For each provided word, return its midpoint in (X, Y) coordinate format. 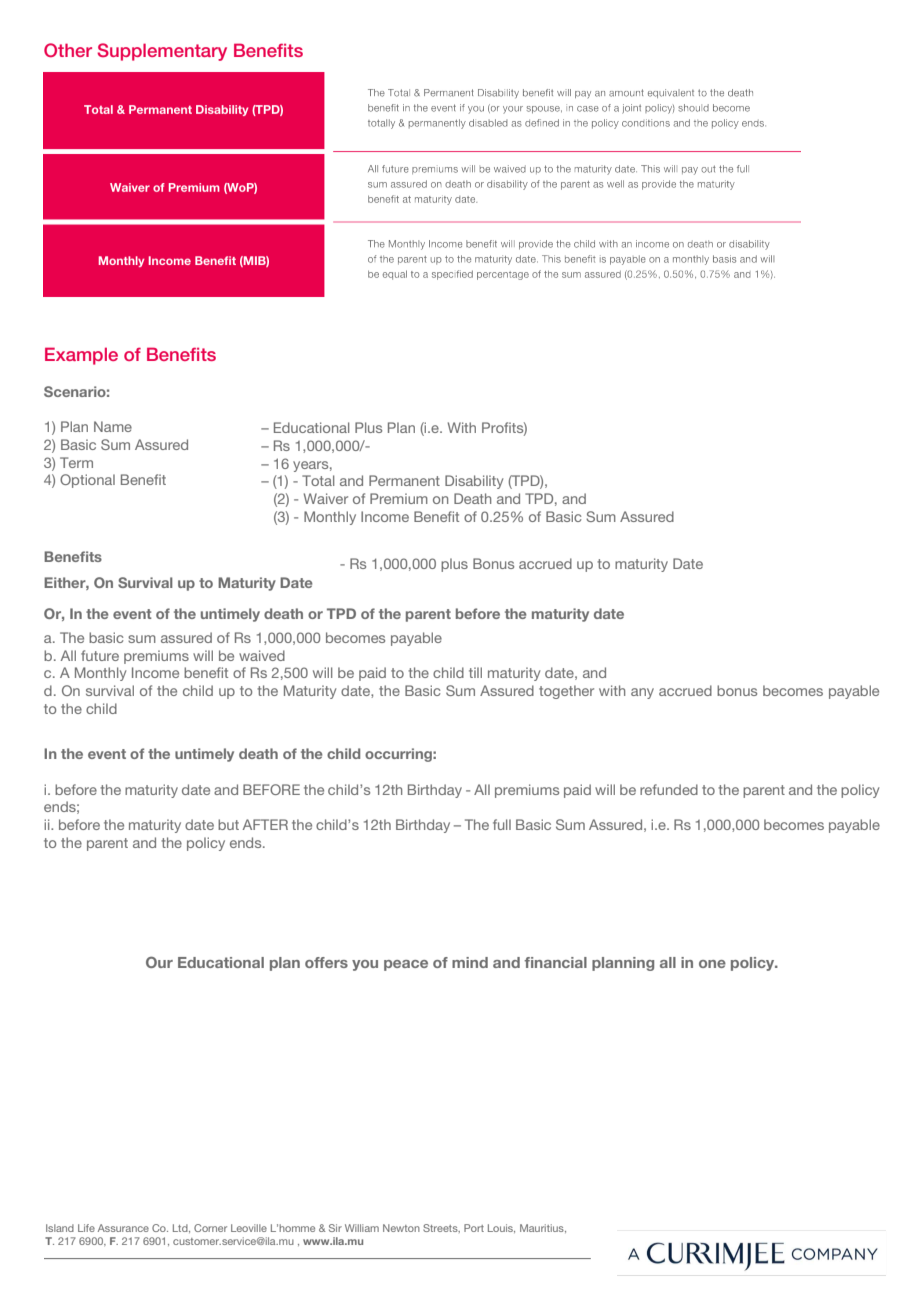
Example (81, 356)
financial (555, 962)
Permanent (404, 480)
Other (68, 50)
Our (159, 962)
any (642, 693)
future (100, 655)
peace (406, 965)
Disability (474, 482)
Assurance (123, 1228)
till (475, 672)
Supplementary (162, 52)
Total (318, 480)
